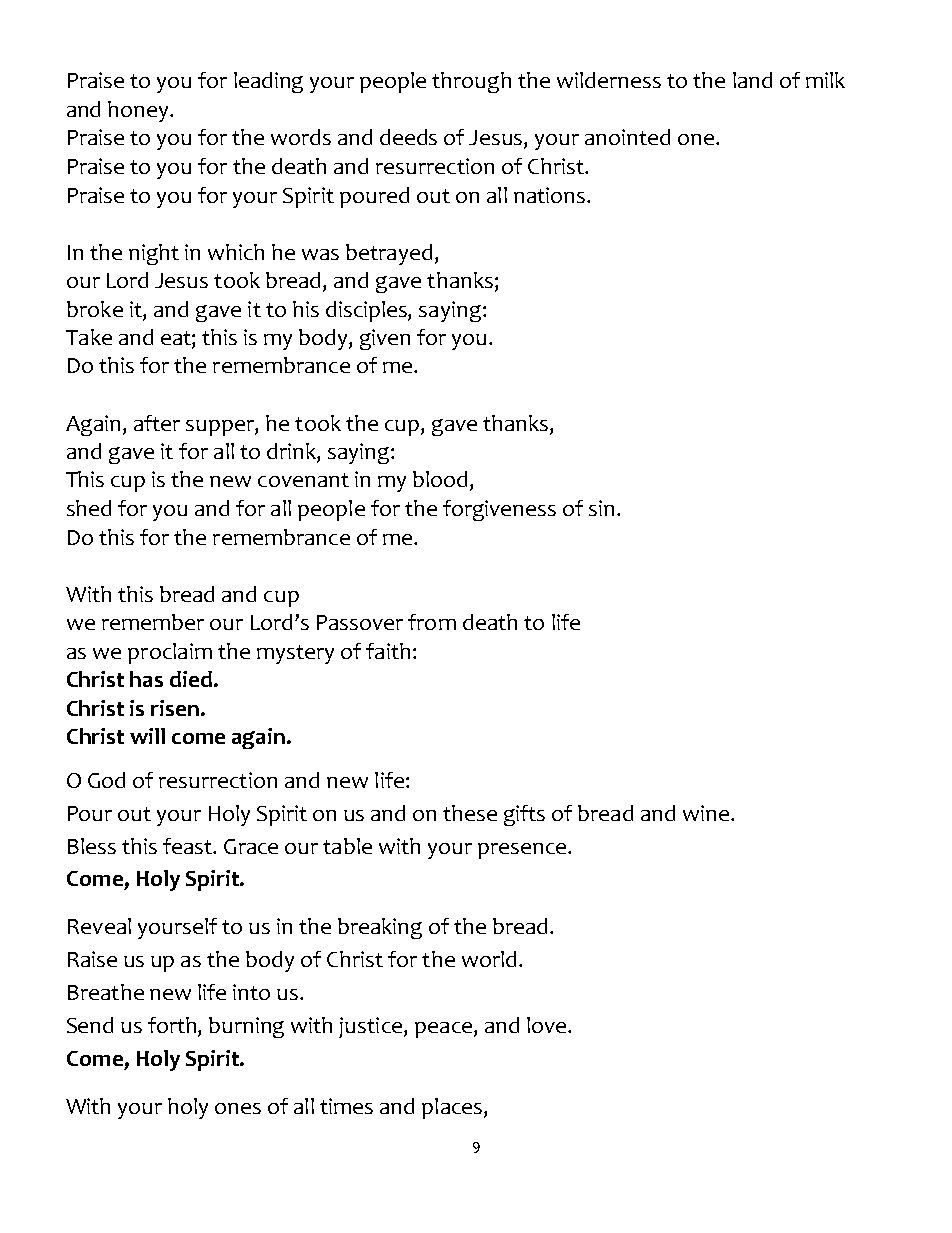  I want to click on through, so click(471, 82).
